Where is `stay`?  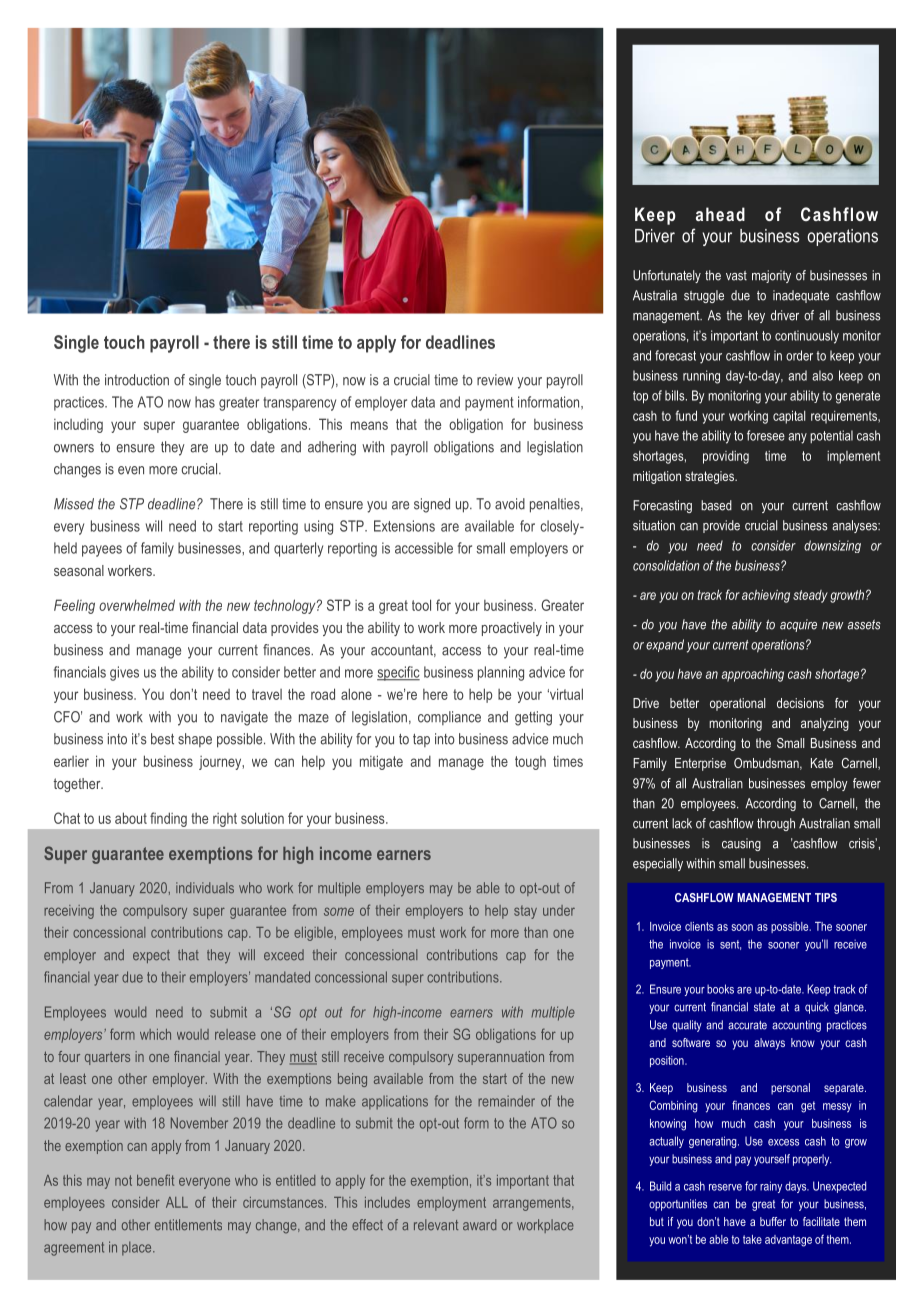
stay is located at coordinates (525, 912).
